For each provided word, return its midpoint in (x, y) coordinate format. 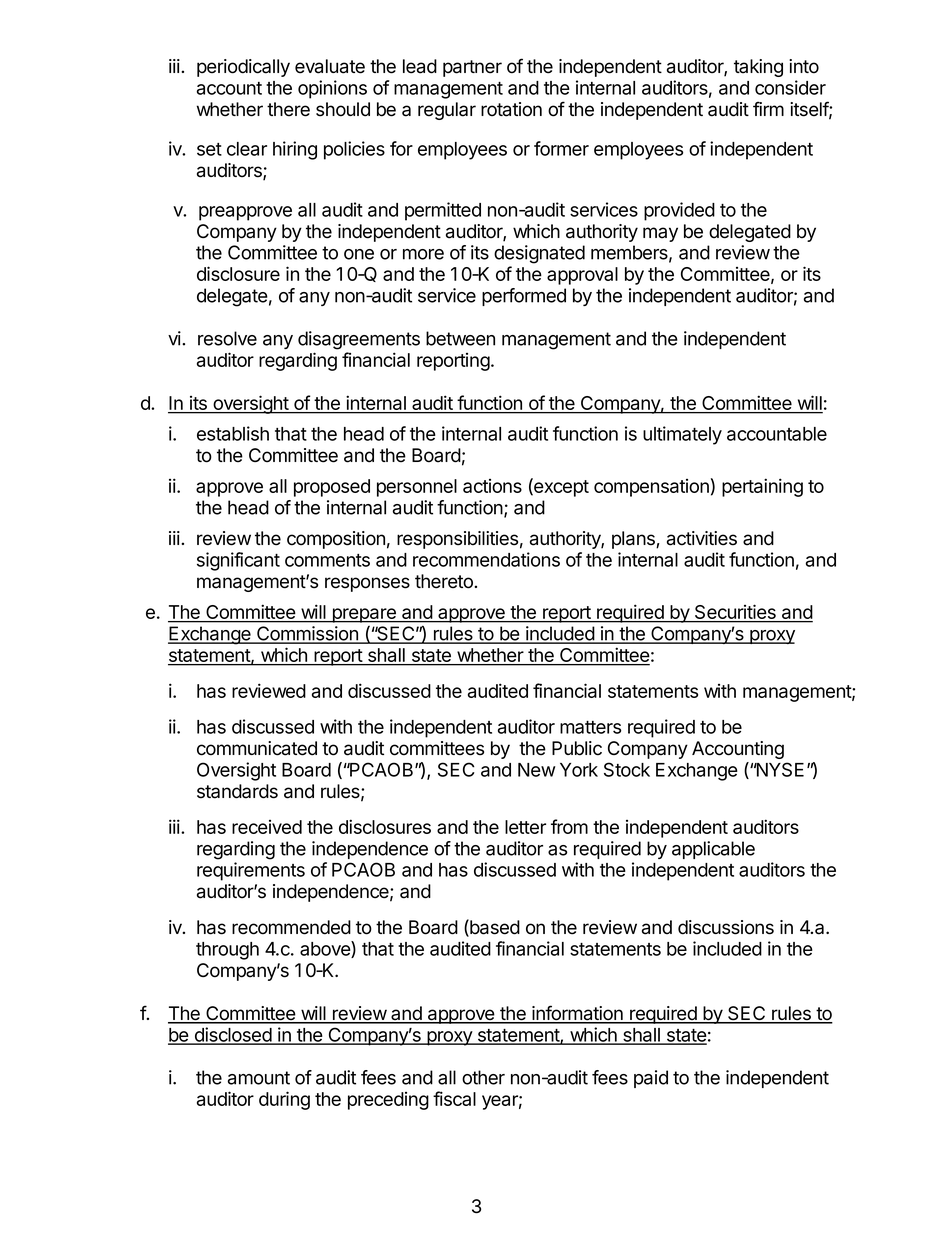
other (483, 1077)
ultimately (682, 435)
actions (492, 486)
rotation (511, 109)
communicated (257, 748)
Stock (627, 769)
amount (259, 1078)
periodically (243, 68)
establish (233, 433)
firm (768, 108)
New (537, 770)
